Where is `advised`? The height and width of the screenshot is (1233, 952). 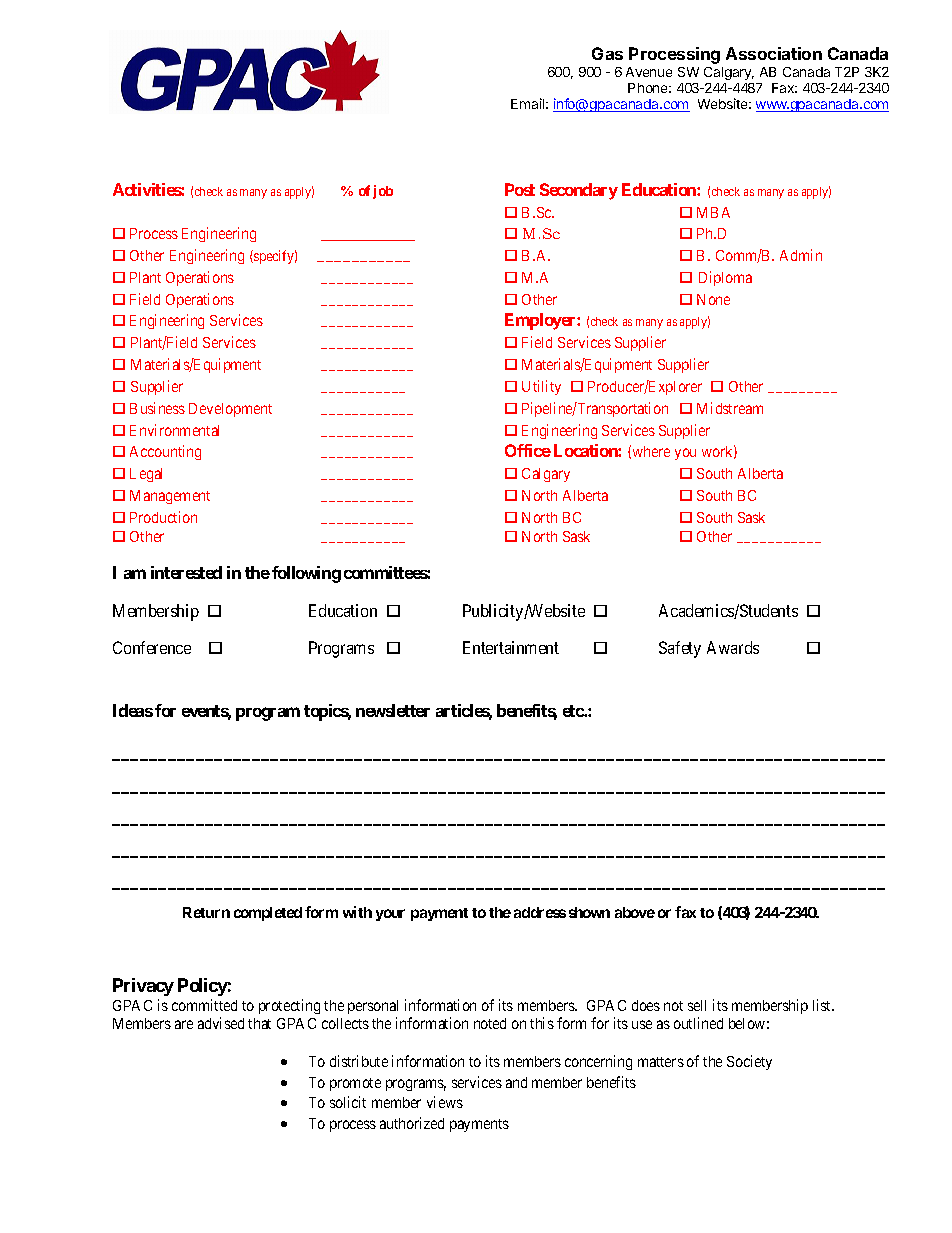
advised is located at coordinates (221, 1023).
